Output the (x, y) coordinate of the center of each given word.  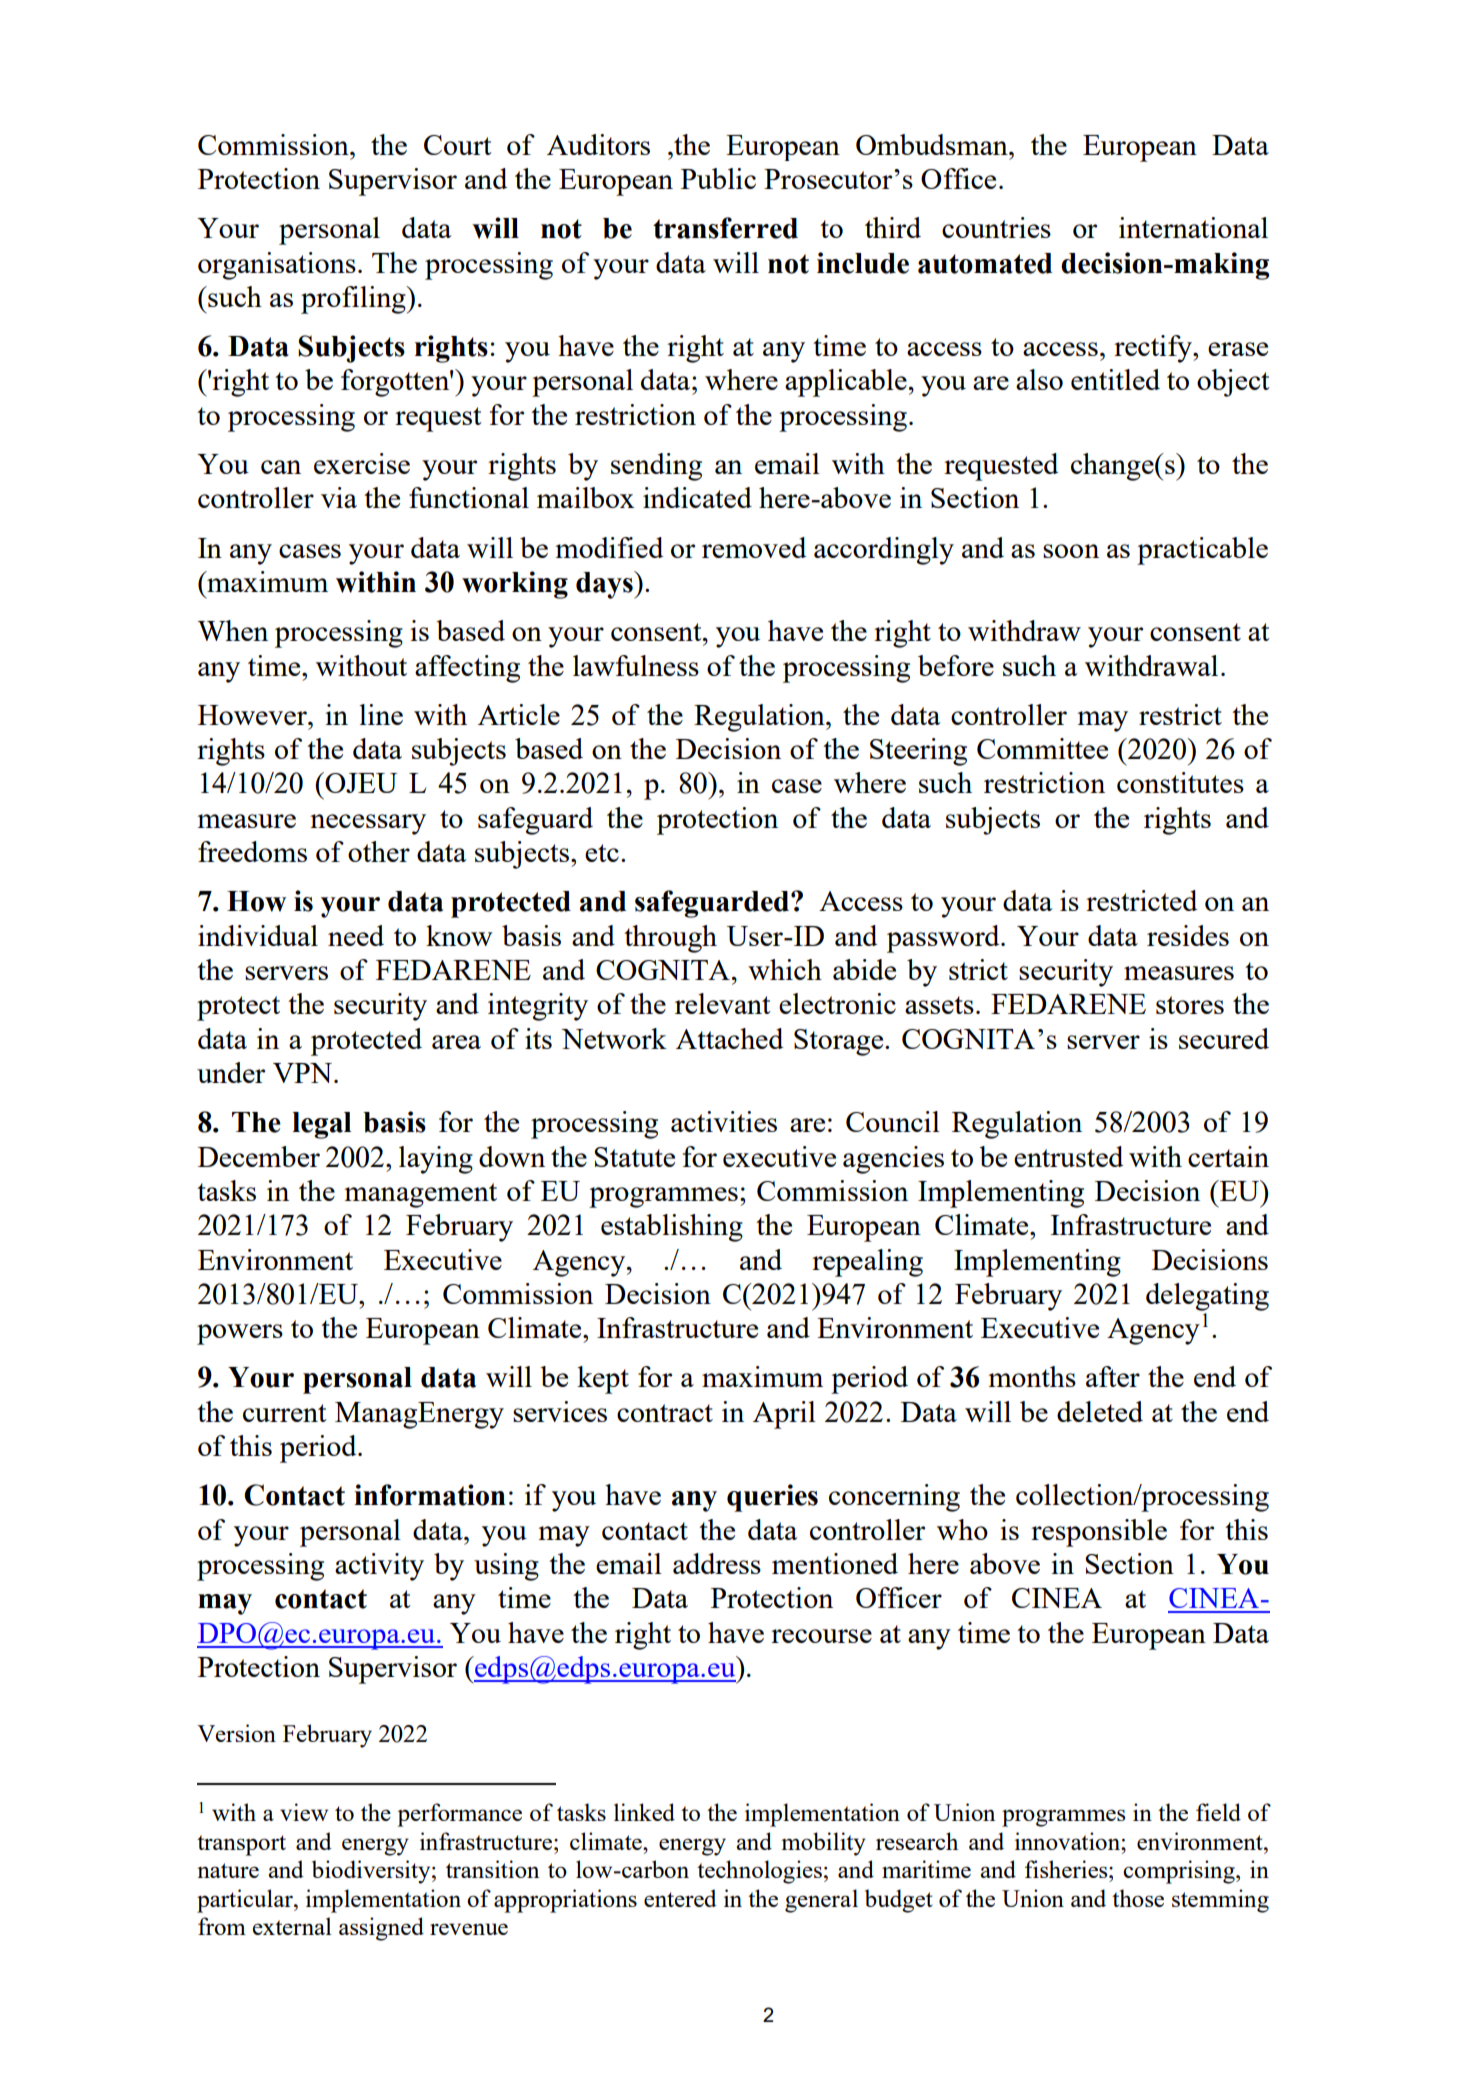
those (1138, 1898)
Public (718, 178)
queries (772, 1498)
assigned (381, 1929)
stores (1190, 1005)
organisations (277, 266)
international (1193, 227)
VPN (302, 1073)
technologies (759, 1872)
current (285, 1413)
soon (1071, 551)
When (233, 630)
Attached (729, 1038)
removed (754, 547)
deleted (1100, 1411)
